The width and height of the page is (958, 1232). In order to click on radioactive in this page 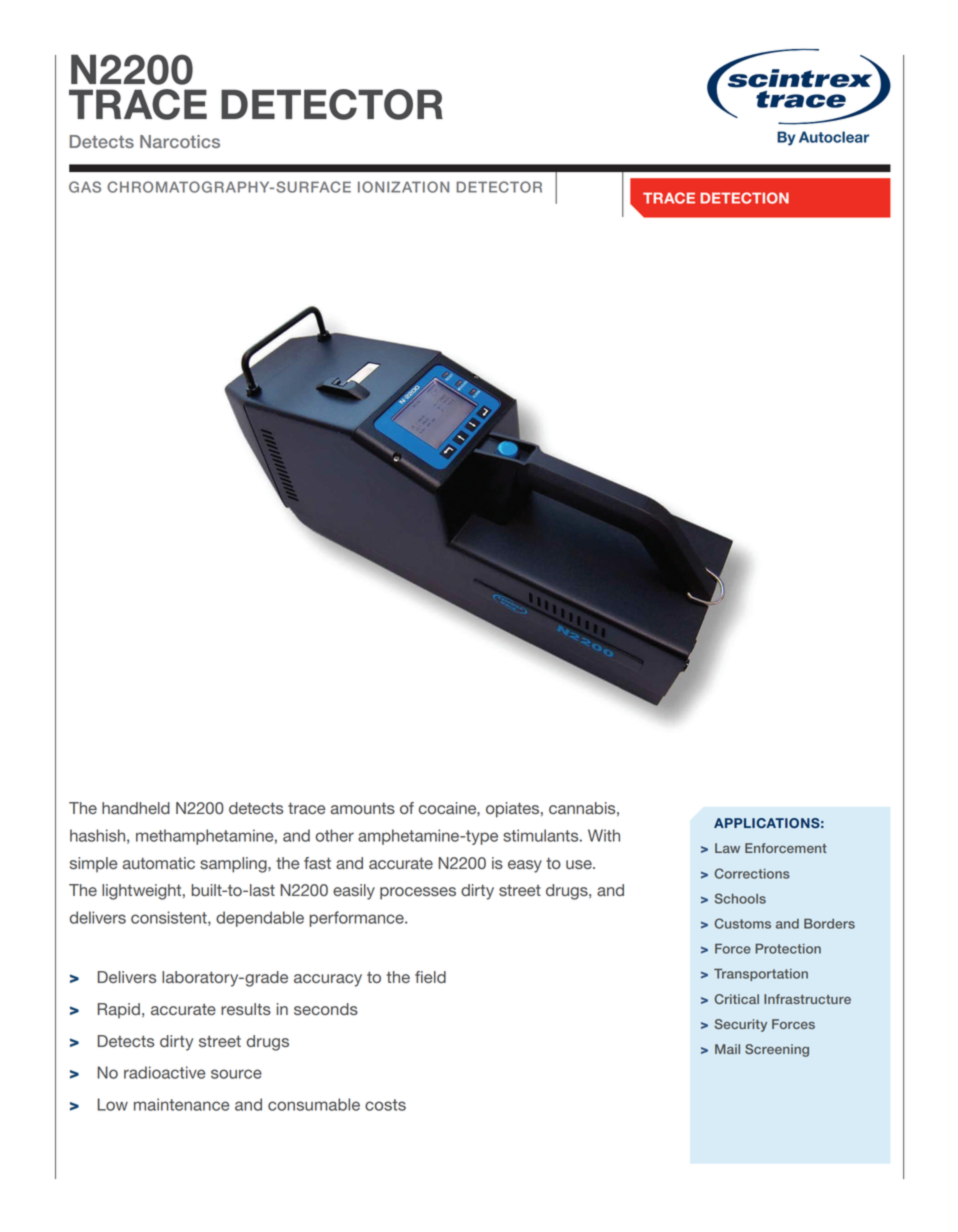, I will do `click(164, 1072)`.
